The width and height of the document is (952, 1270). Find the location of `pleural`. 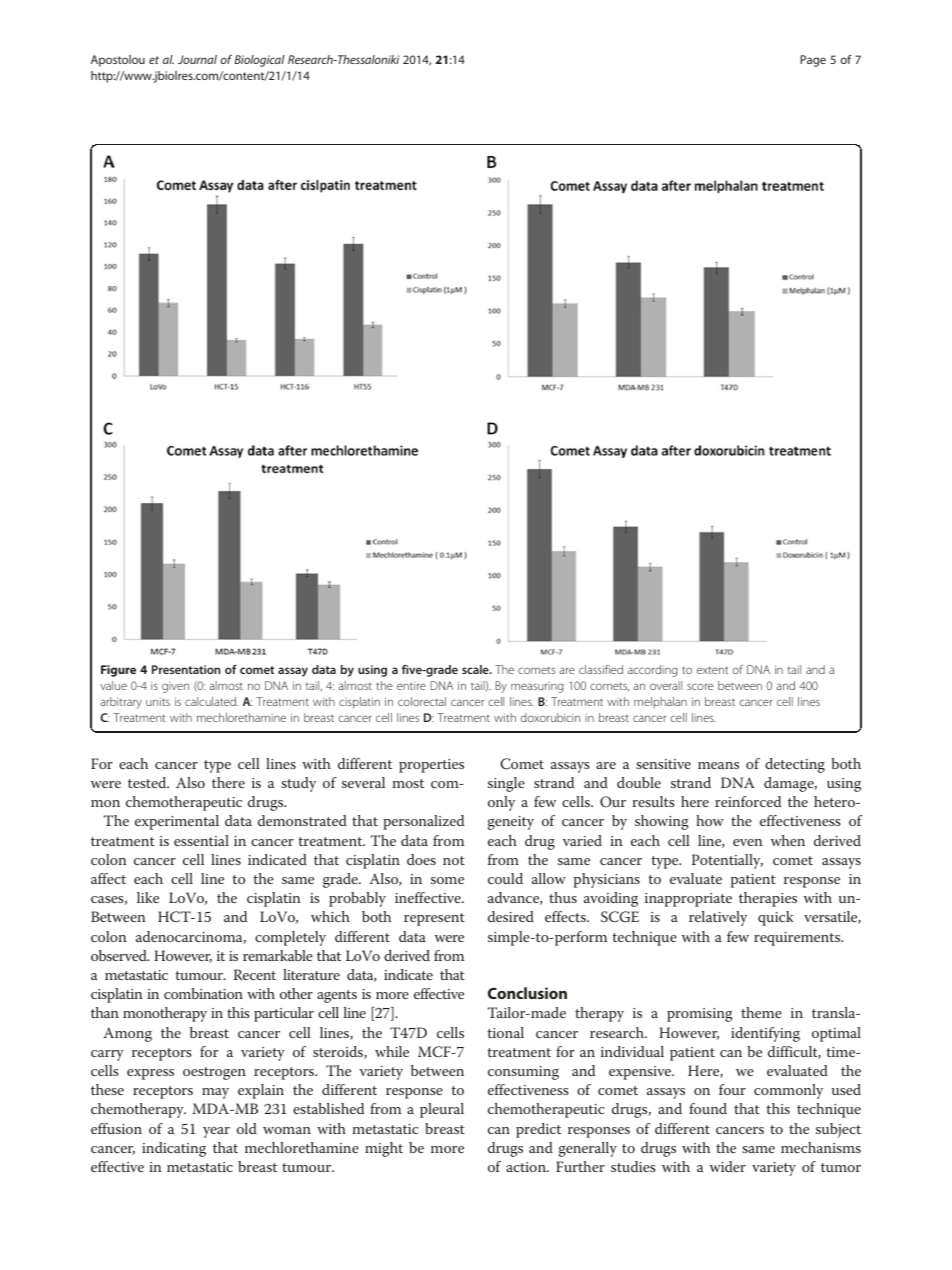

pleural is located at coordinates (442, 1110).
